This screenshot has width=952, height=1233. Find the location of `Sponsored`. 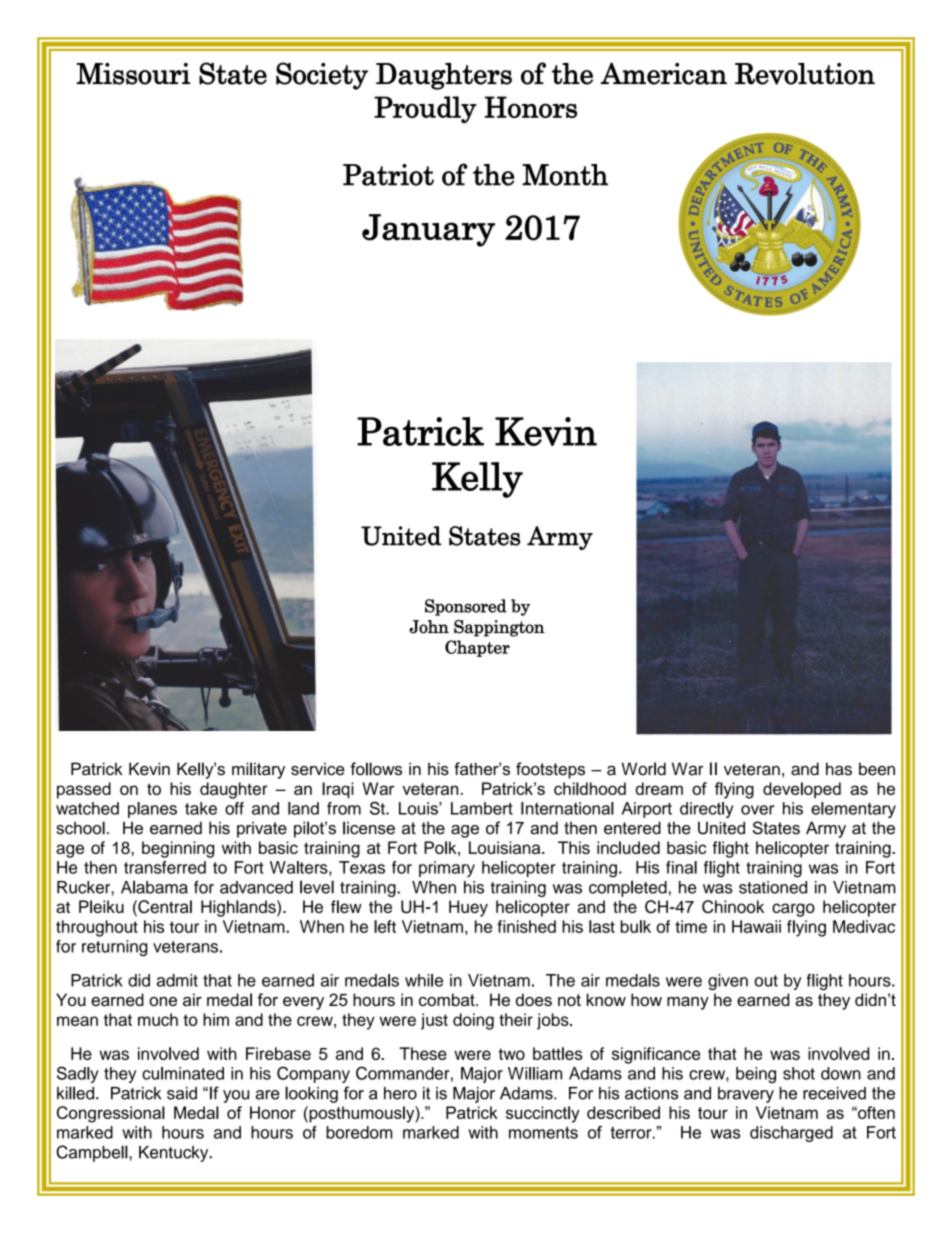

Sponsored is located at coordinates (466, 607).
